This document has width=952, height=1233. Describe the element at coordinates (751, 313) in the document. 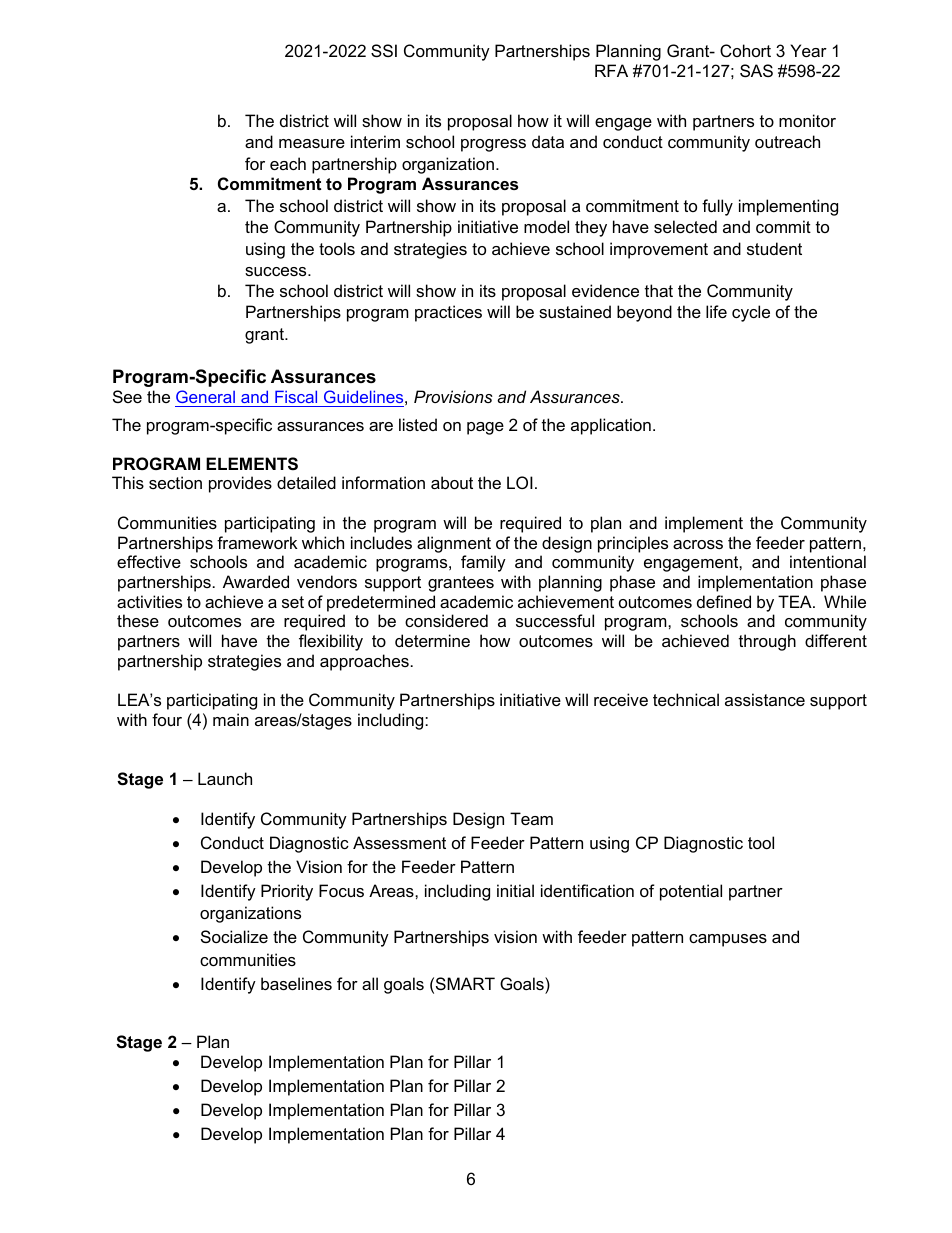

I see `cycle` at that location.
